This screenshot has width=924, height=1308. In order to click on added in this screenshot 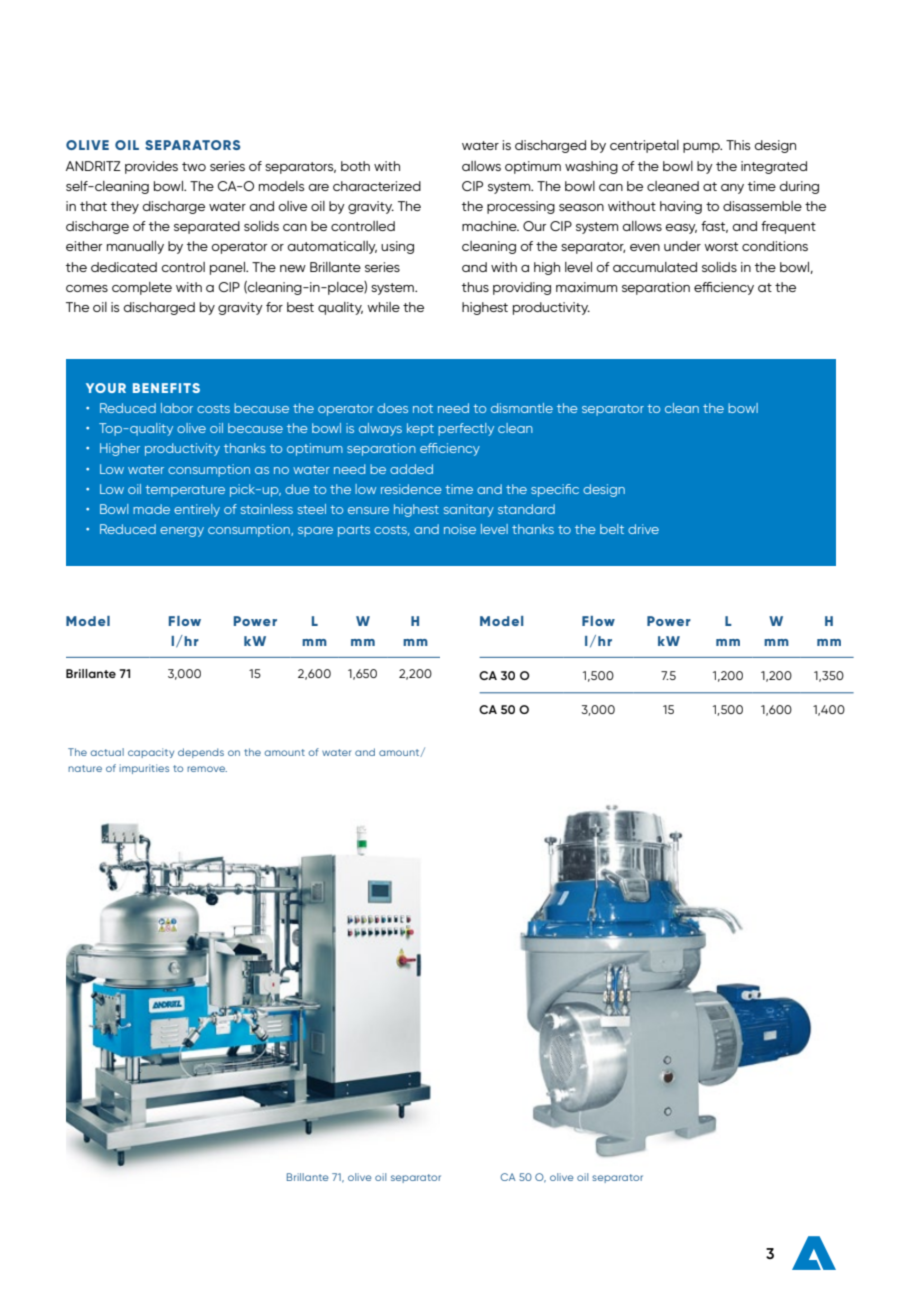, I will do `click(411, 469)`.
